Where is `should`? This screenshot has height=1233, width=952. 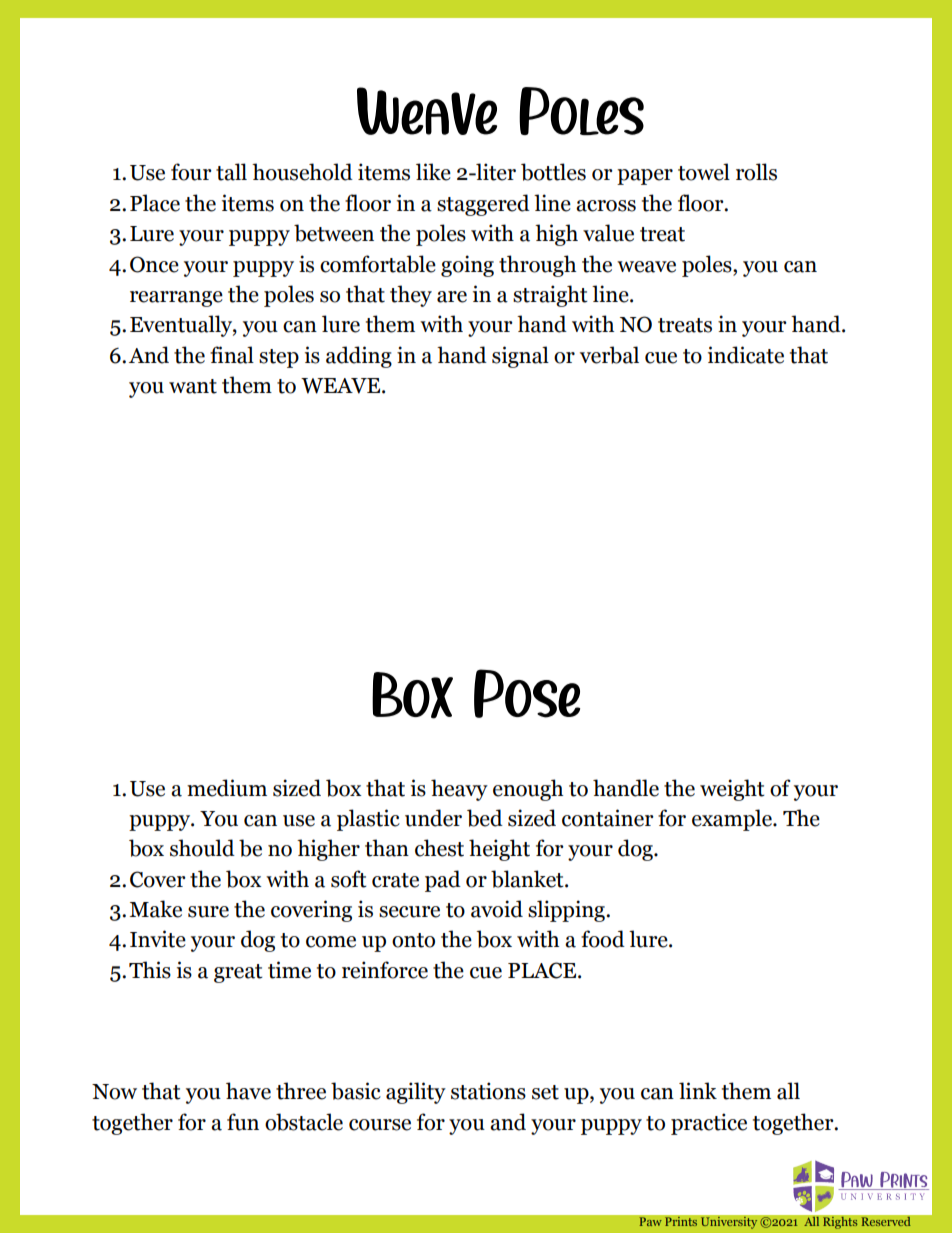 should is located at coordinates (202, 848).
